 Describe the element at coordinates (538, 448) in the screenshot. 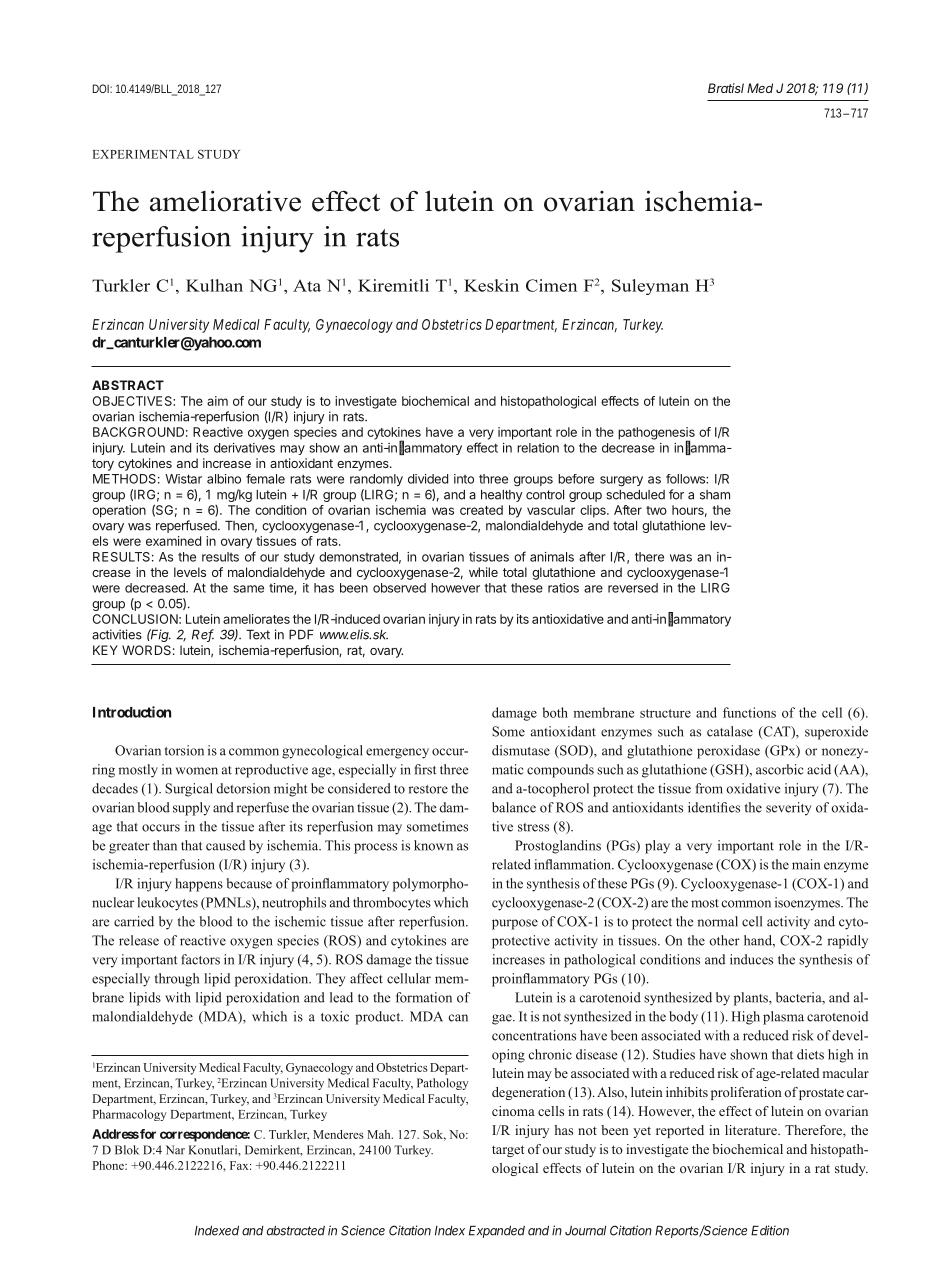

I see `relation` at that location.
